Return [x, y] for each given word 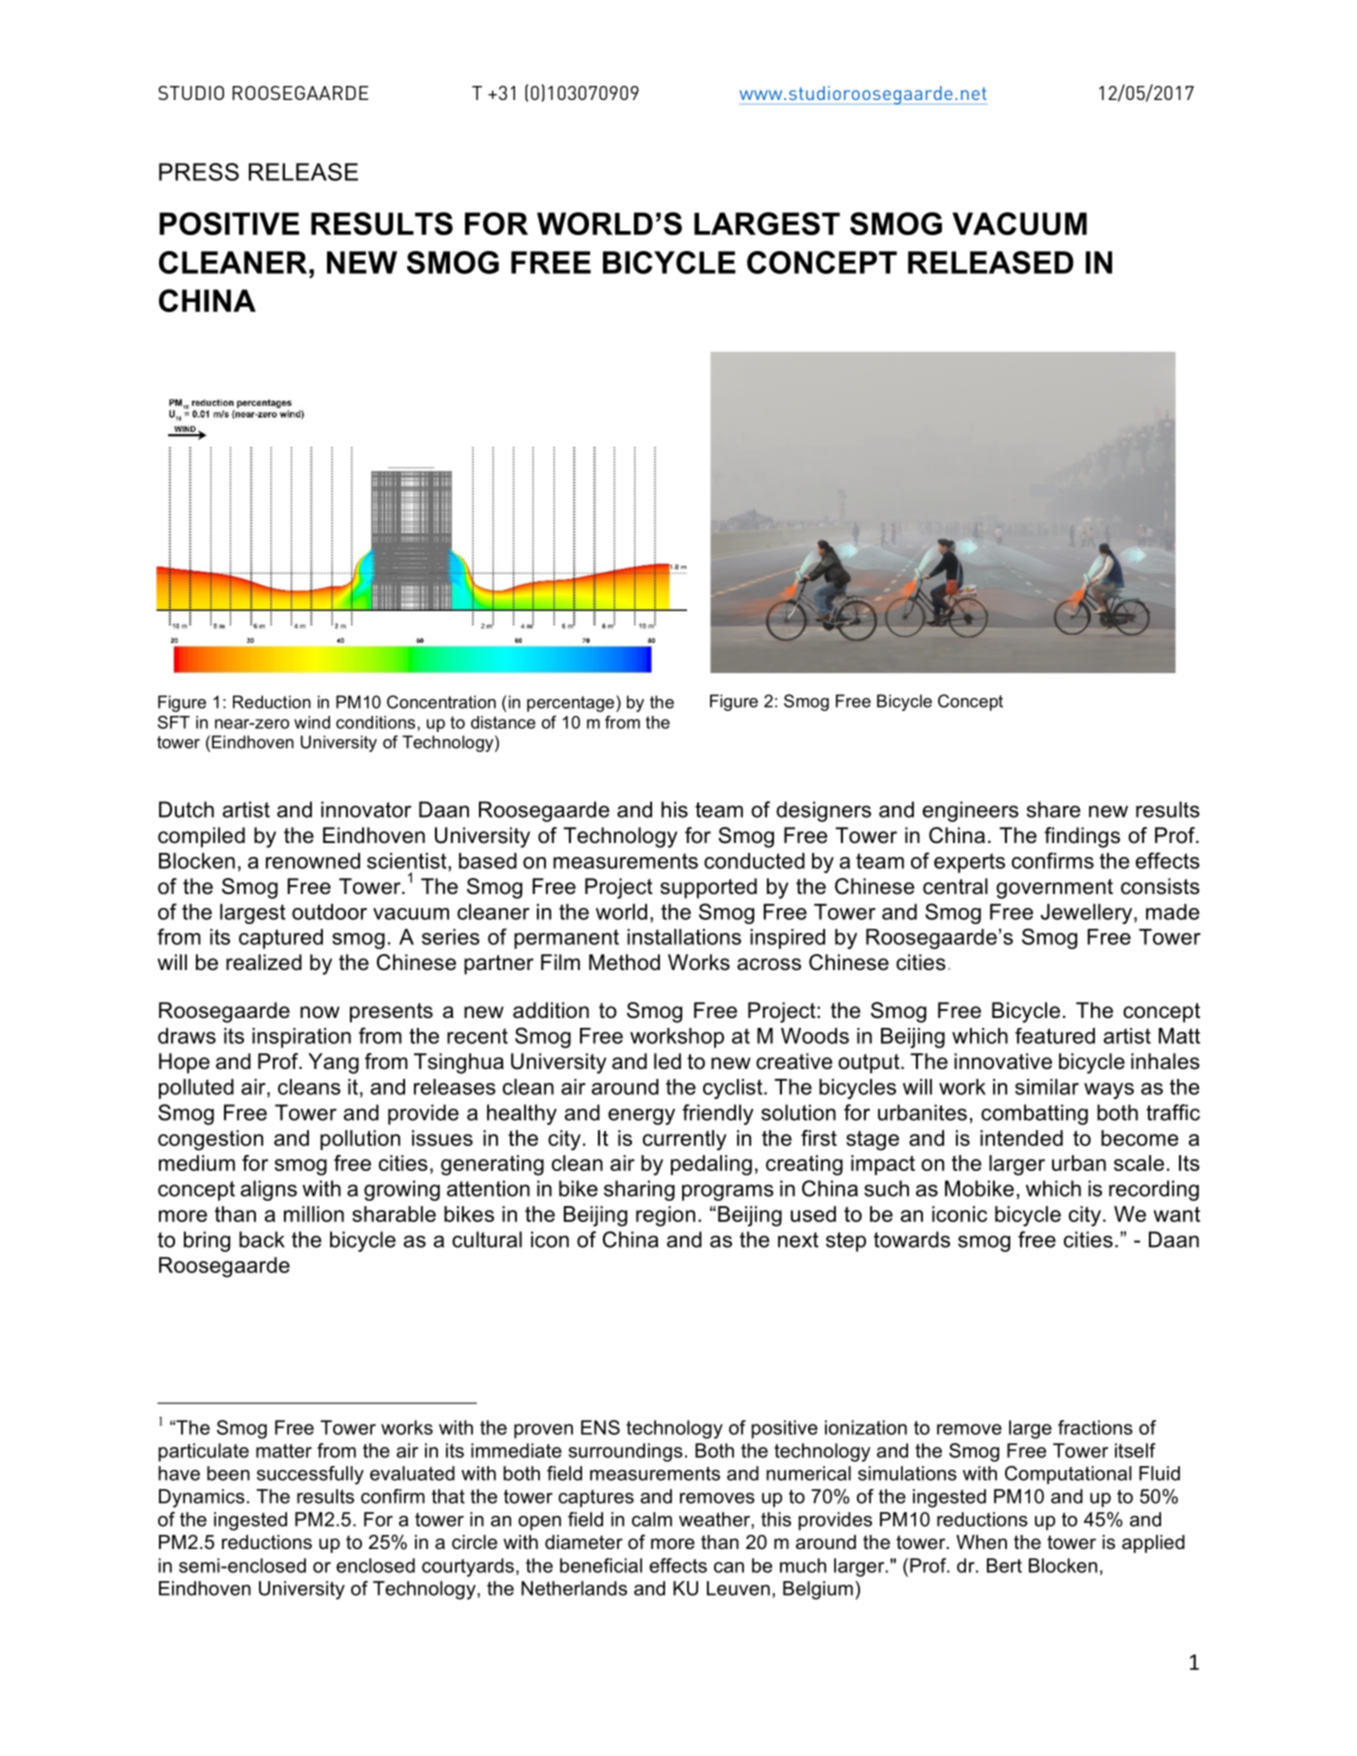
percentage [572, 703]
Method [624, 962]
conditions [375, 722]
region [665, 1216]
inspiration [301, 1038]
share [1054, 809]
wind [312, 722]
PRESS [199, 172]
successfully [310, 1475]
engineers [971, 811]
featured [1055, 1036]
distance [503, 722]
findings [1082, 837]
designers [823, 811]
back [262, 1239]
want [1176, 1214]
